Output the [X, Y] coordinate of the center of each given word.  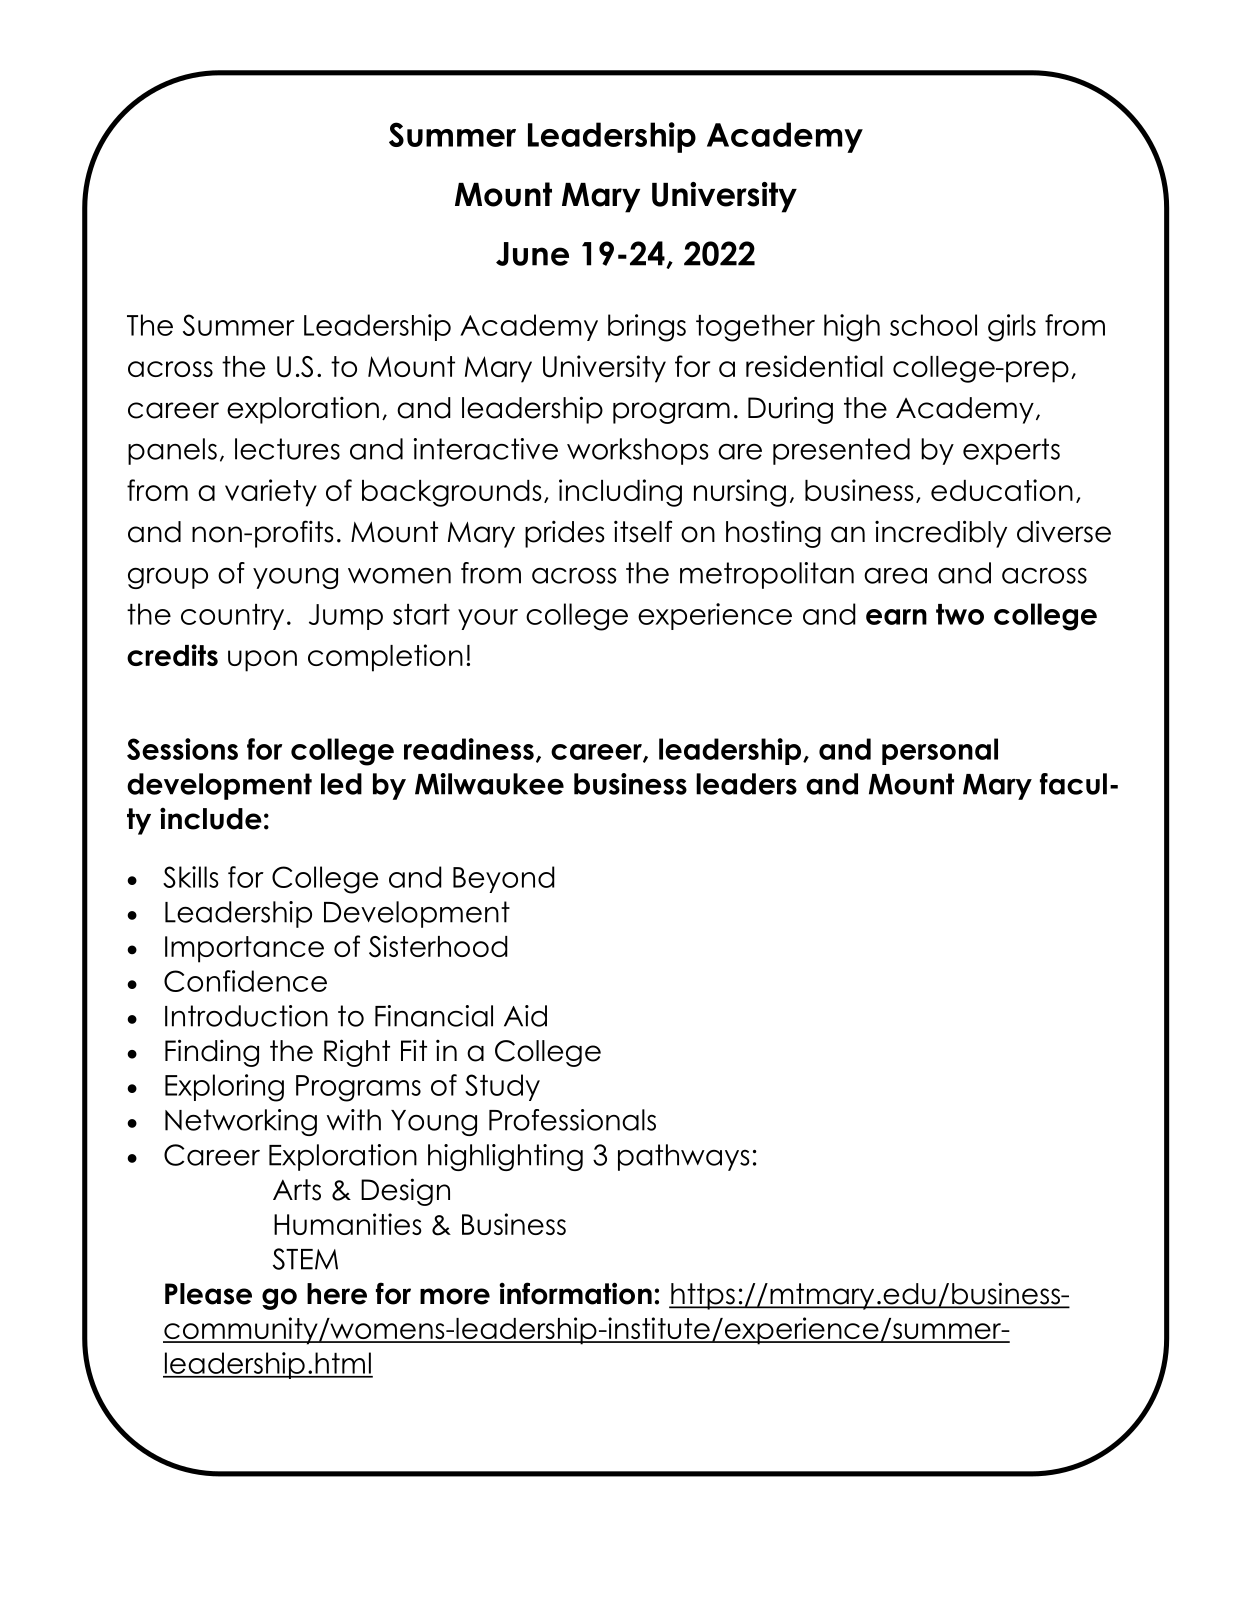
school [933, 325]
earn [896, 617]
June [532, 254]
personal [940, 751]
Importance [244, 949]
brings [647, 328]
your [488, 619]
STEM [305, 1259]
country [232, 617]
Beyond [504, 879]
